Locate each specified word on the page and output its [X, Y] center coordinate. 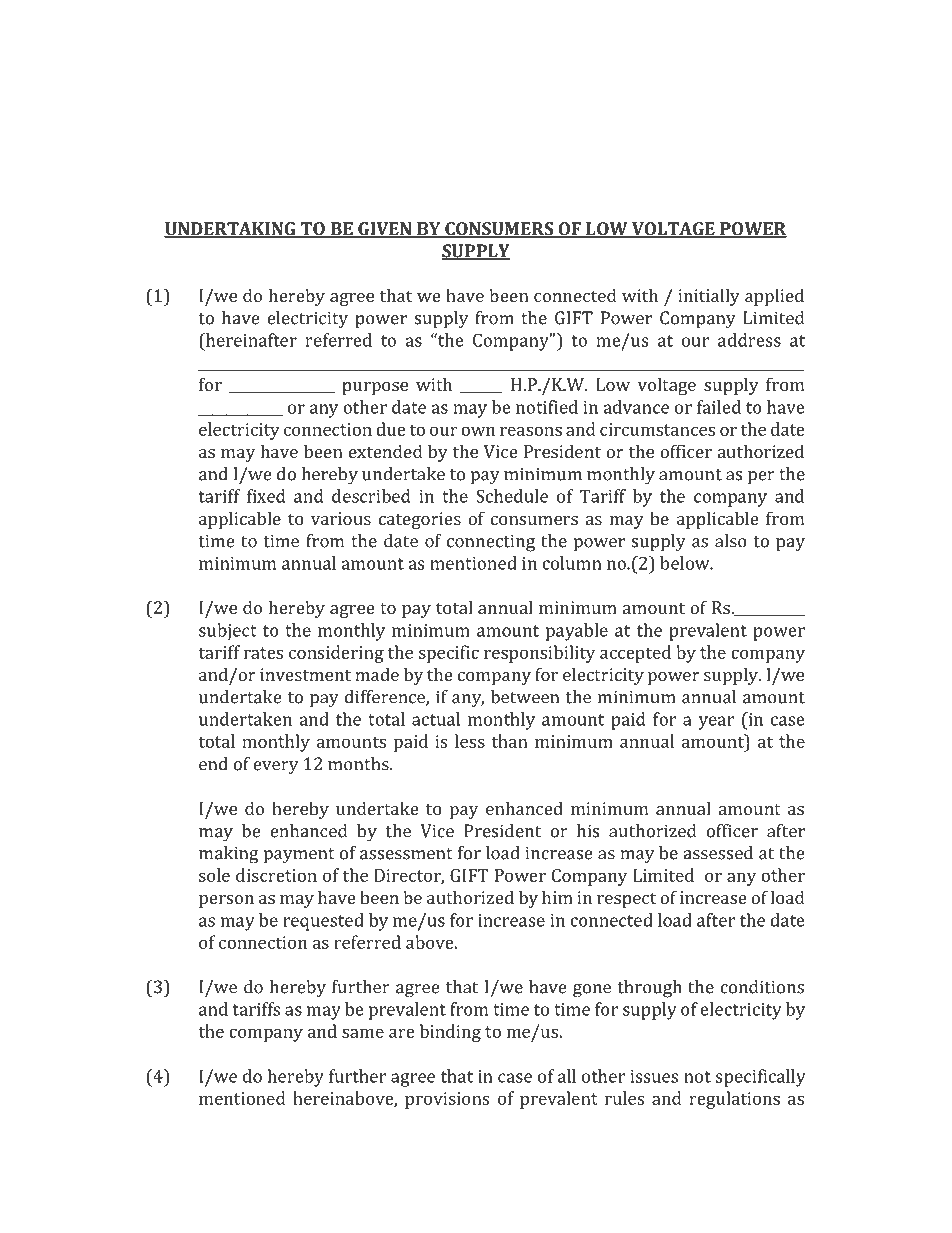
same [363, 1033]
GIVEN [385, 230]
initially [709, 297]
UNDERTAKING [231, 230]
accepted [635, 654]
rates [263, 653]
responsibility [539, 654]
